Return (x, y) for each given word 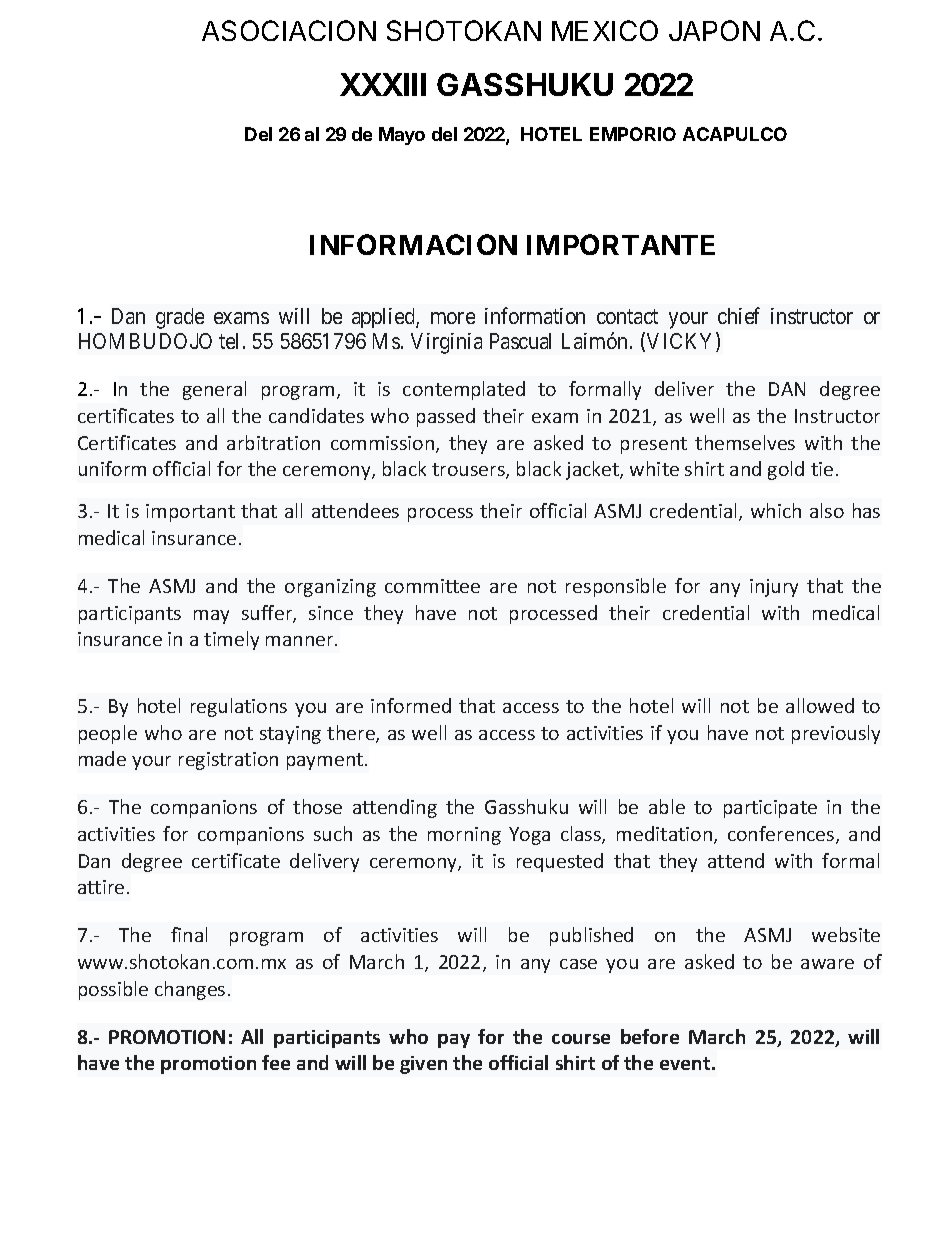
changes (190, 990)
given (423, 1065)
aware (827, 964)
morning (464, 836)
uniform (112, 468)
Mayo (402, 136)
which (776, 510)
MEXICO (605, 30)
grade (180, 318)
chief (739, 315)
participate (770, 809)
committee (432, 586)
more (453, 318)
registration (228, 761)
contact (627, 317)
